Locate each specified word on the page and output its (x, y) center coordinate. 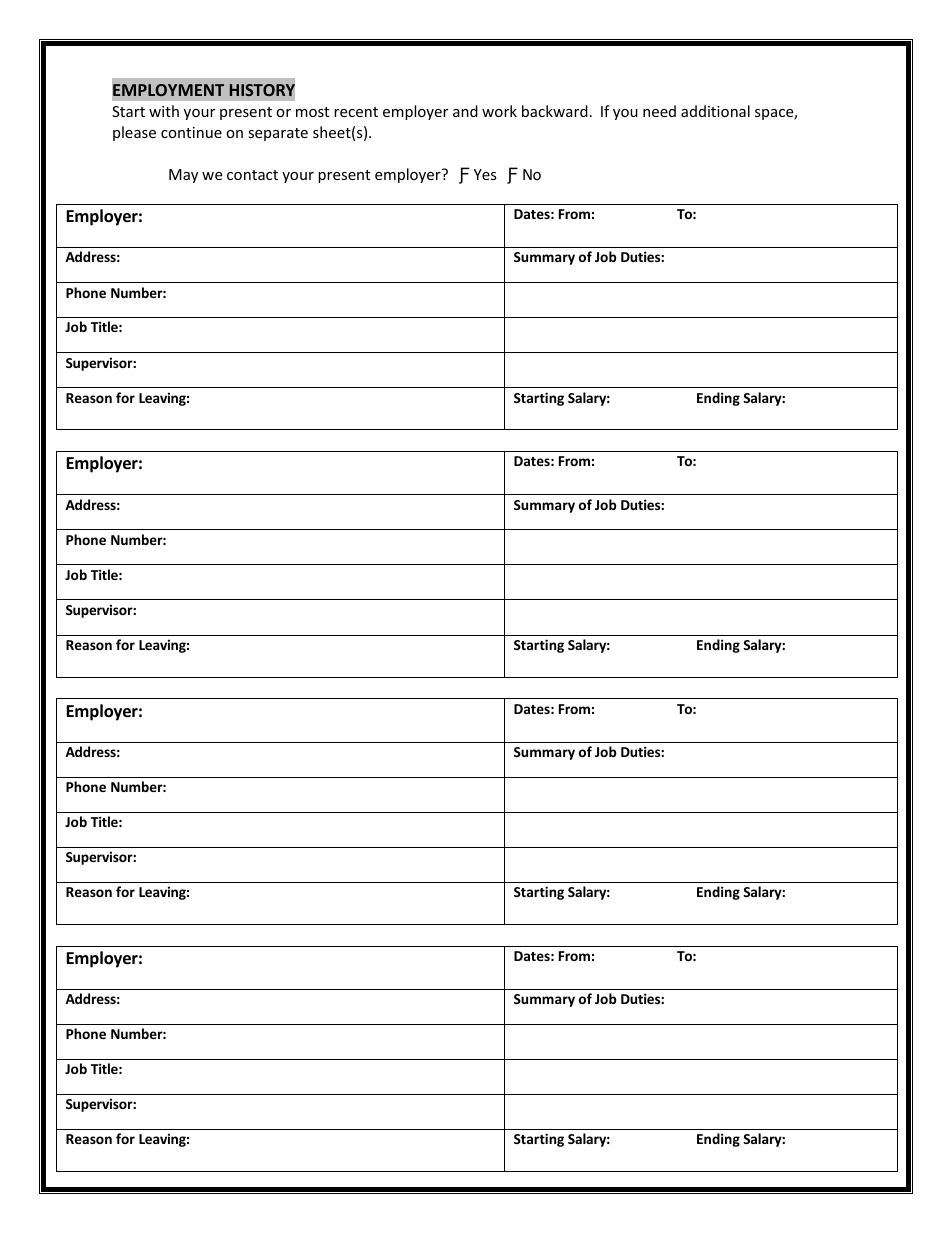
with (164, 111)
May (183, 176)
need (659, 111)
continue (191, 132)
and (465, 111)
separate (278, 134)
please (134, 133)
